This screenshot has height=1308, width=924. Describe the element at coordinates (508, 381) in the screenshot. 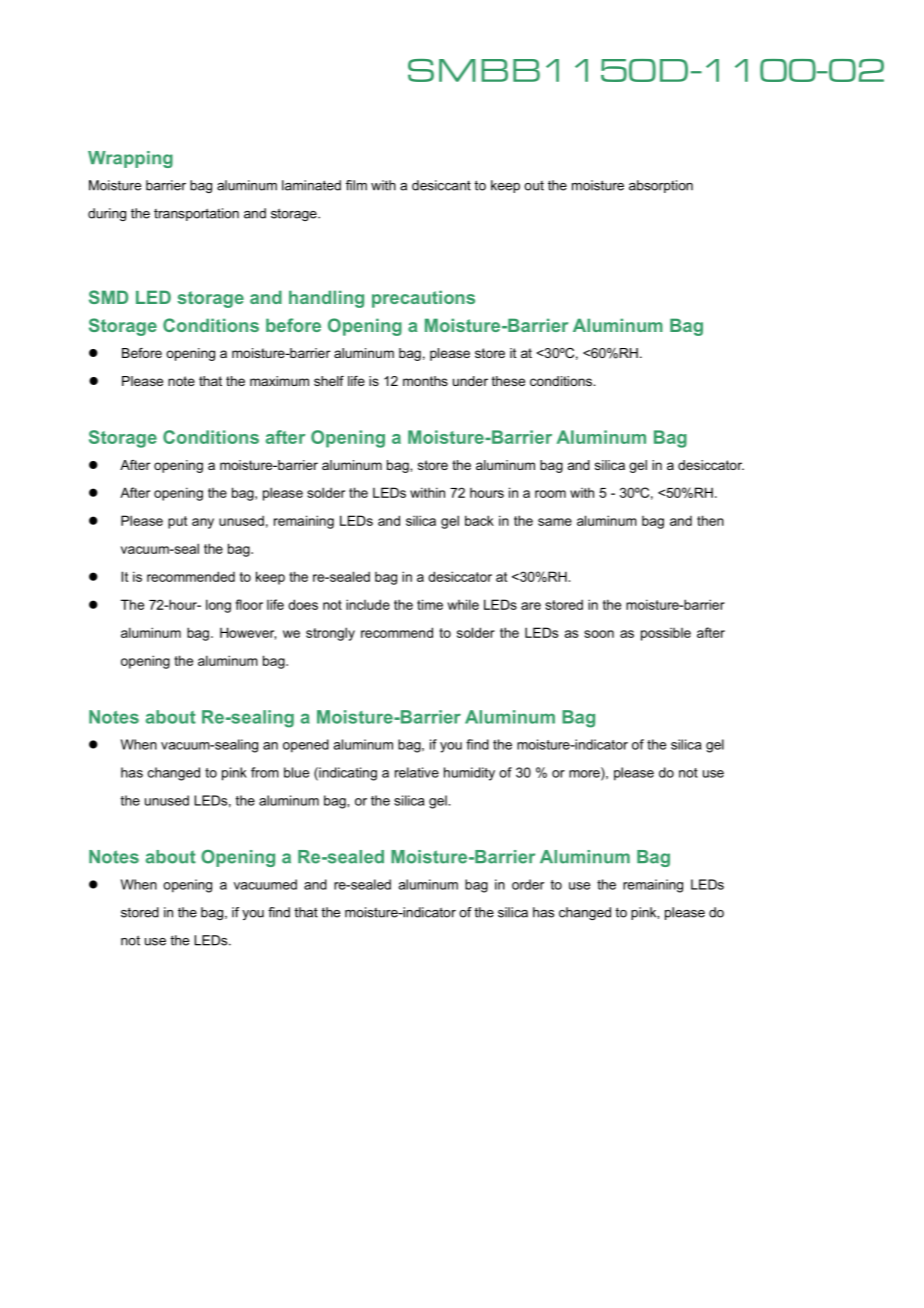

I see `these` at that location.
